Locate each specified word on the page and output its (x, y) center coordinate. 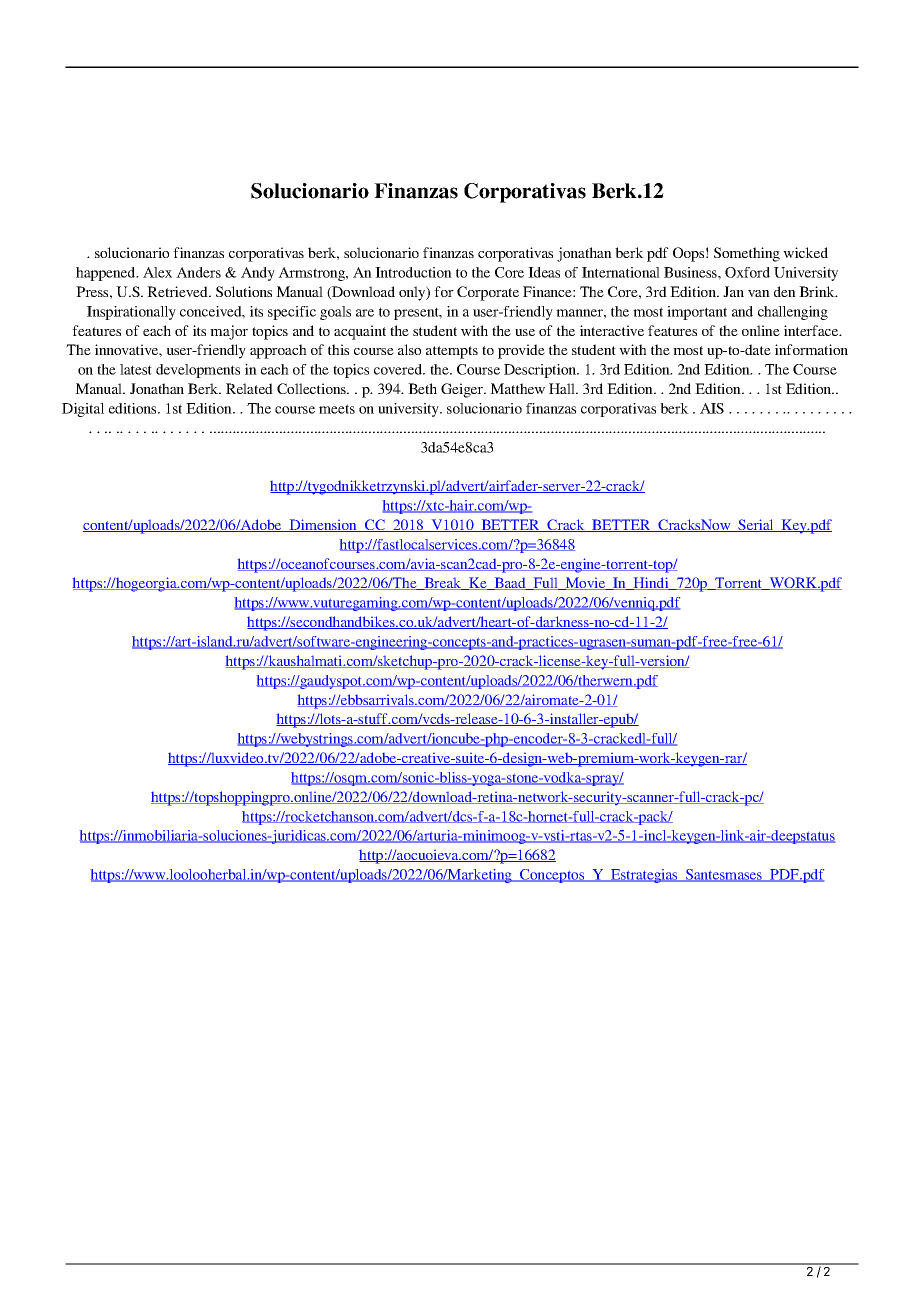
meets (337, 409)
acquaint (360, 332)
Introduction (413, 272)
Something (747, 254)
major (229, 332)
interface (812, 330)
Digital (83, 410)
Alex (157, 272)
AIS (712, 408)
